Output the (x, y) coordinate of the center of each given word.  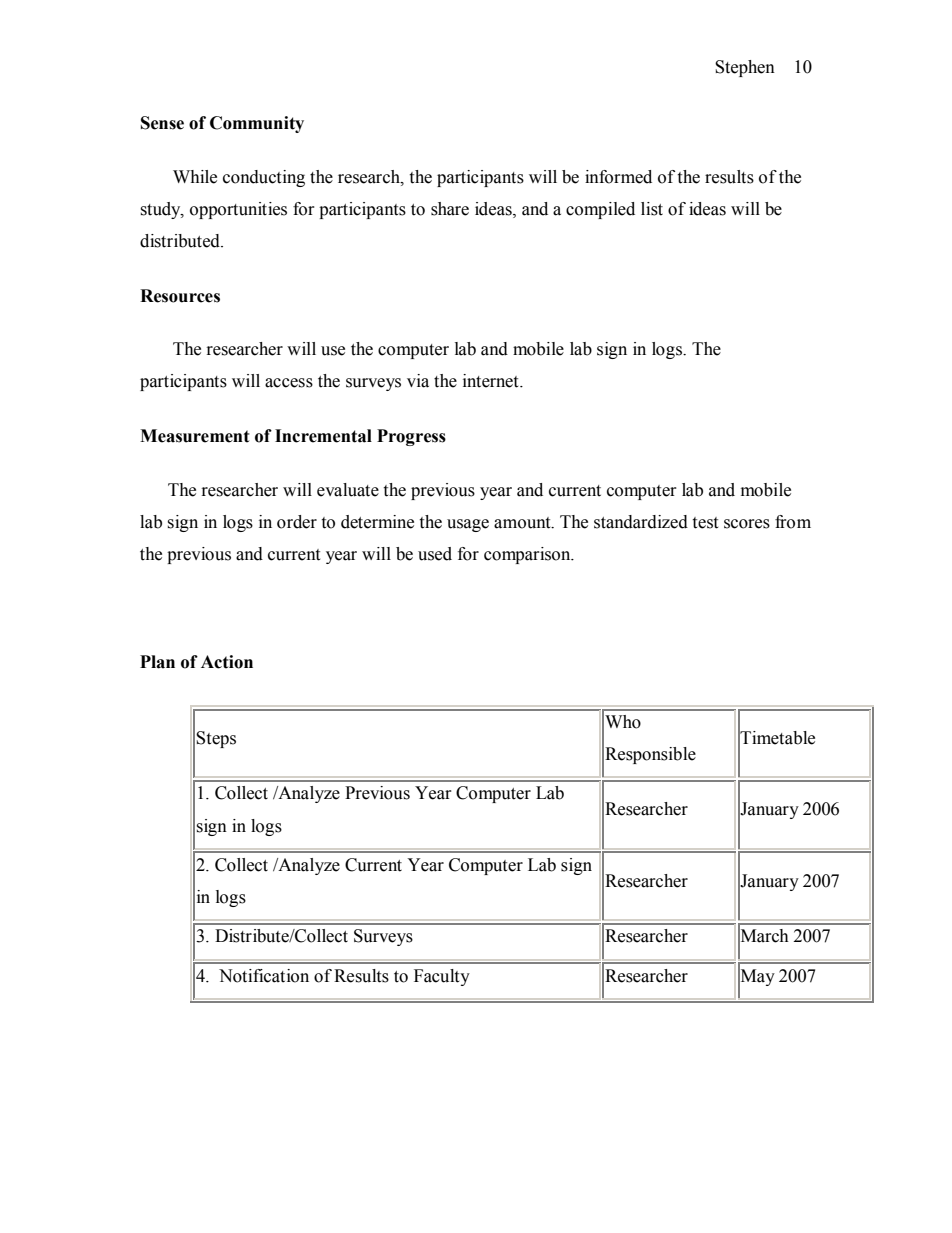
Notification (264, 976)
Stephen (745, 68)
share (450, 209)
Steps (216, 739)
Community (257, 124)
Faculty (442, 977)
